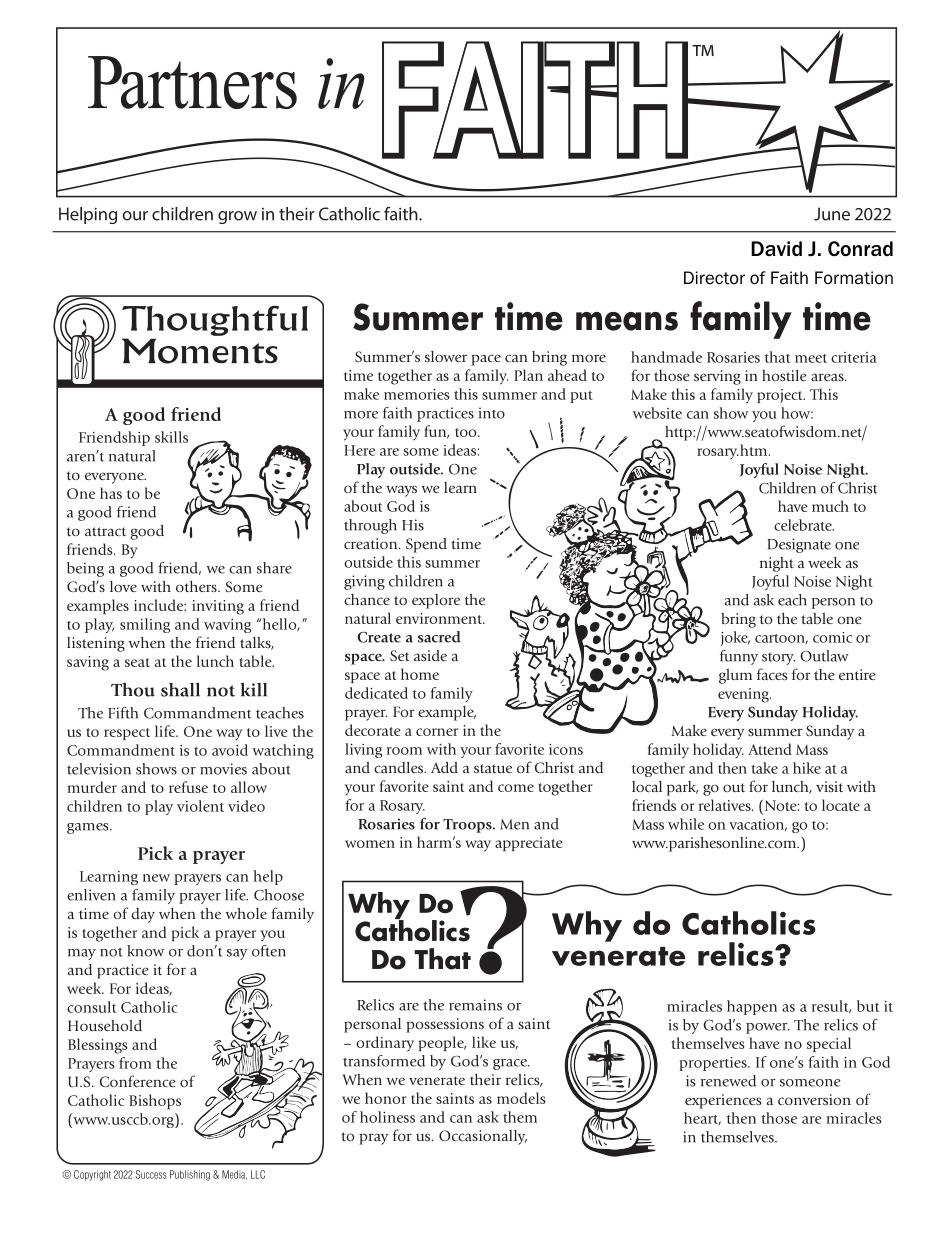 The width and height of the screenshot is (952, 1233). I want to click on Occasionally, so click(483, 1137).
